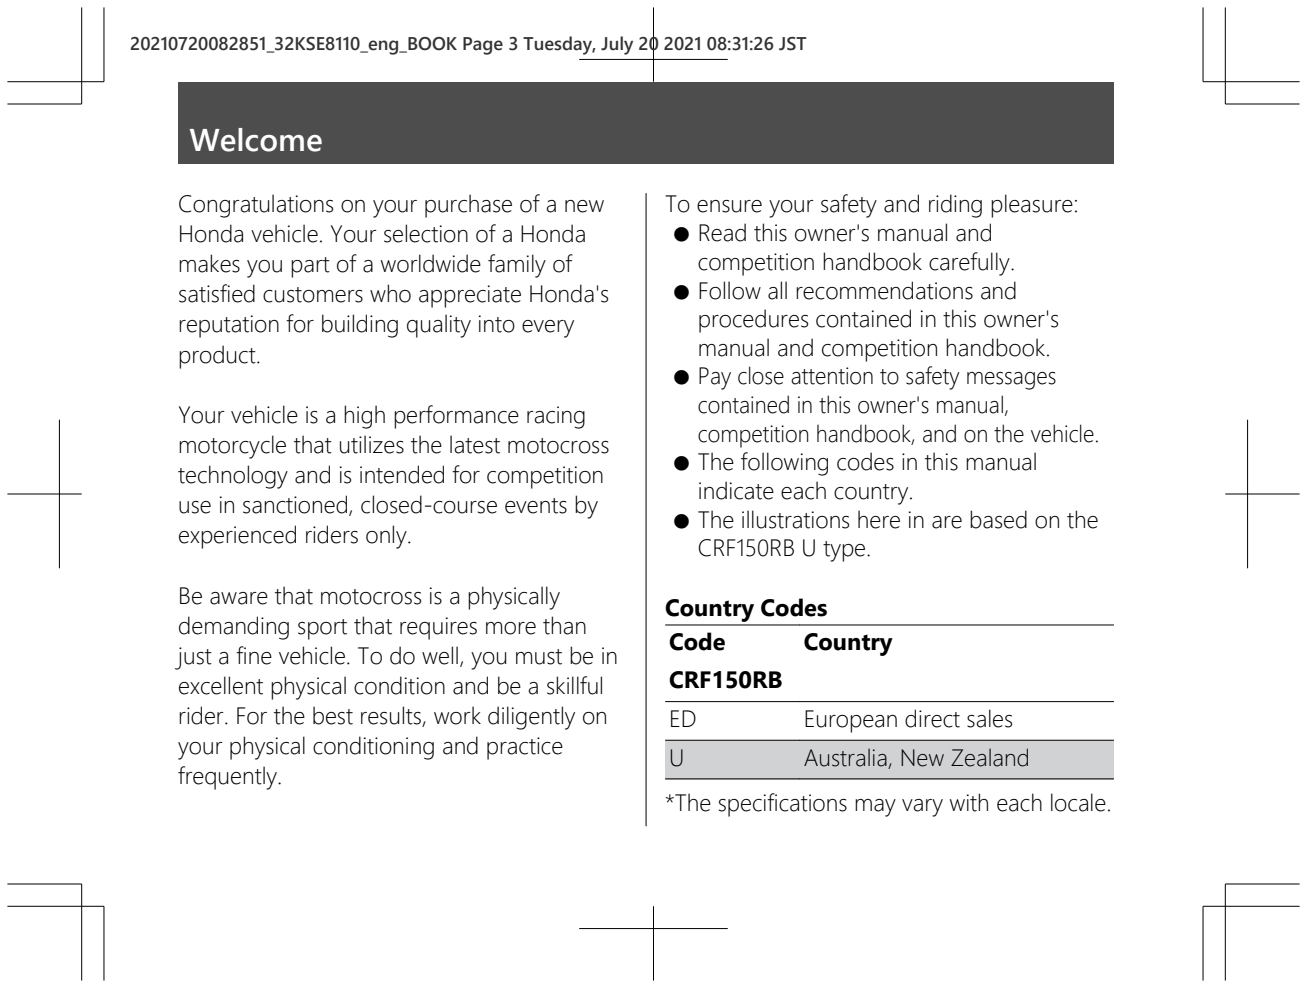 This screenshot has width=1307, height=988. I want to click on events, so click(536, 506).
